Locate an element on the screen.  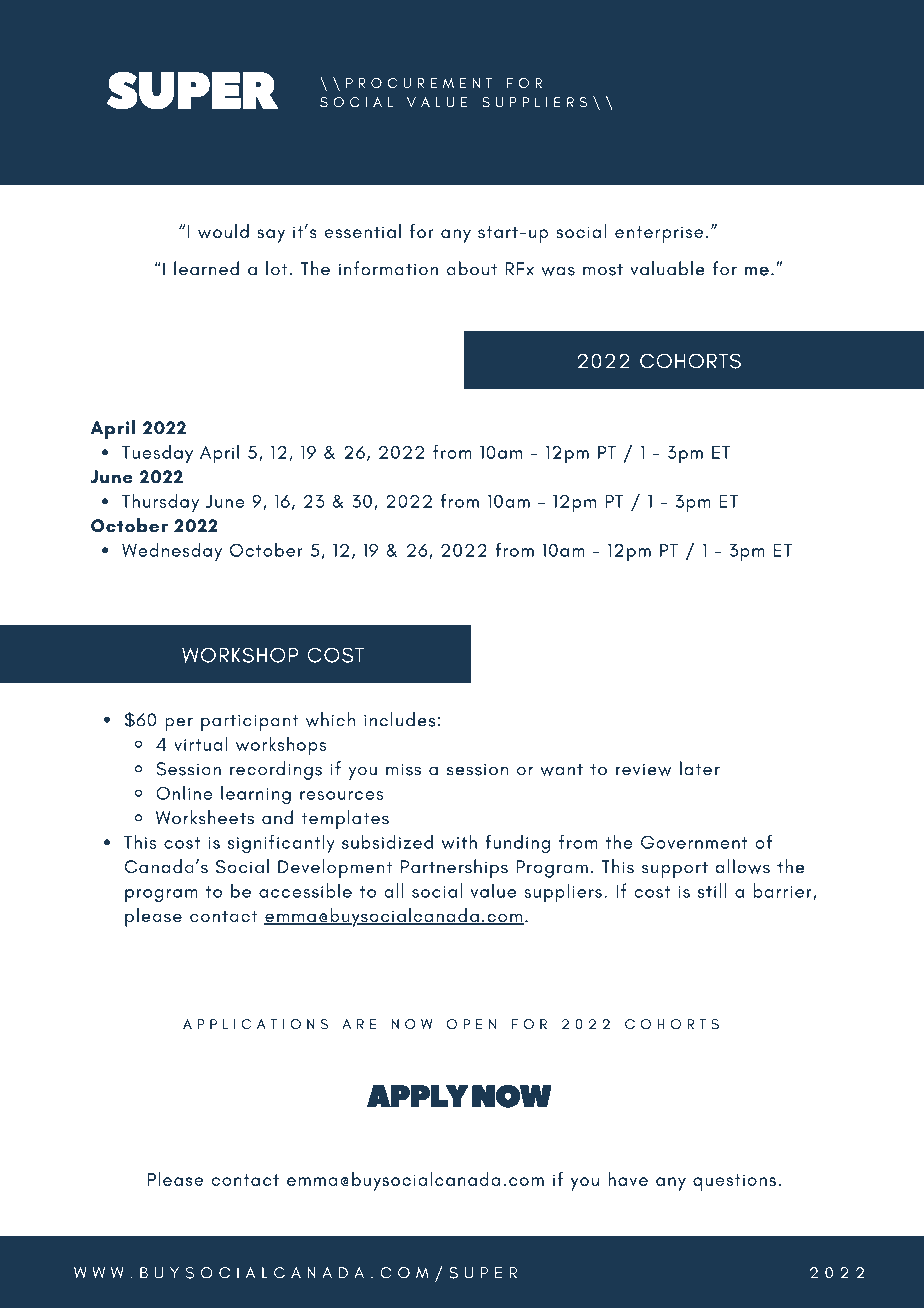
later is located at coordinates (700, 768).
